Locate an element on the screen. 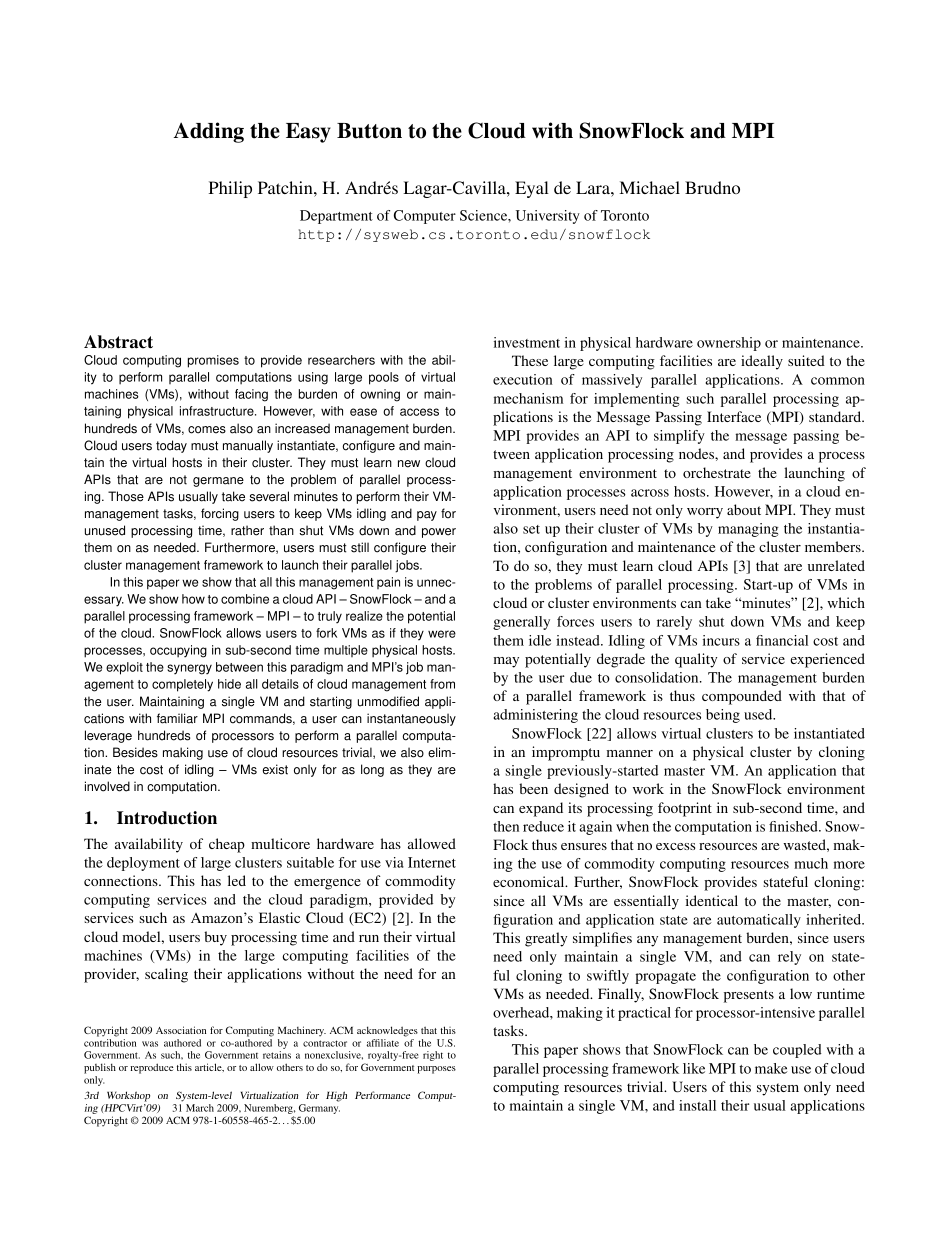  Adding is located at coordinates (209, 132).
